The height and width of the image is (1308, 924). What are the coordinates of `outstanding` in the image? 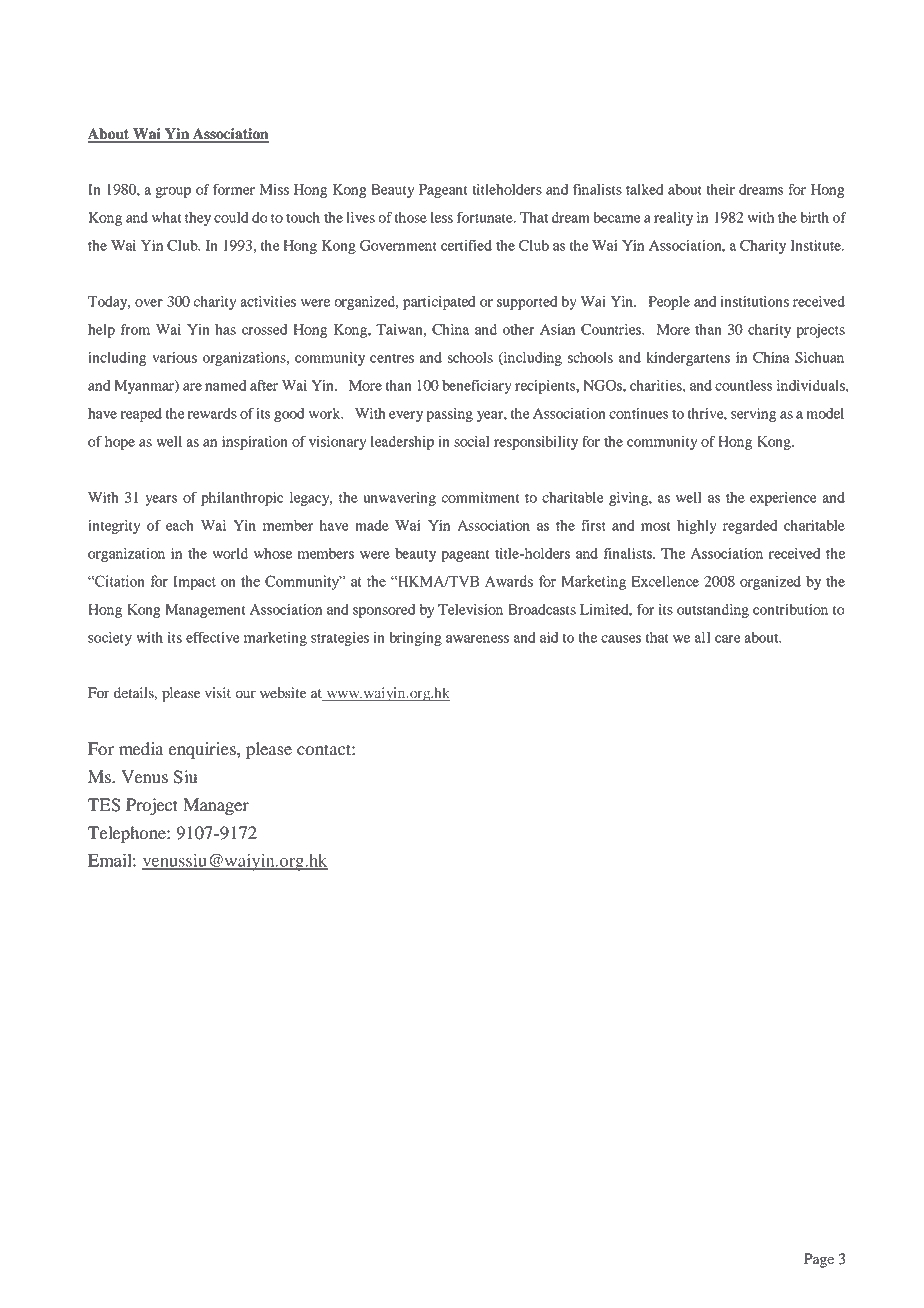 It's located at (713, 611).
